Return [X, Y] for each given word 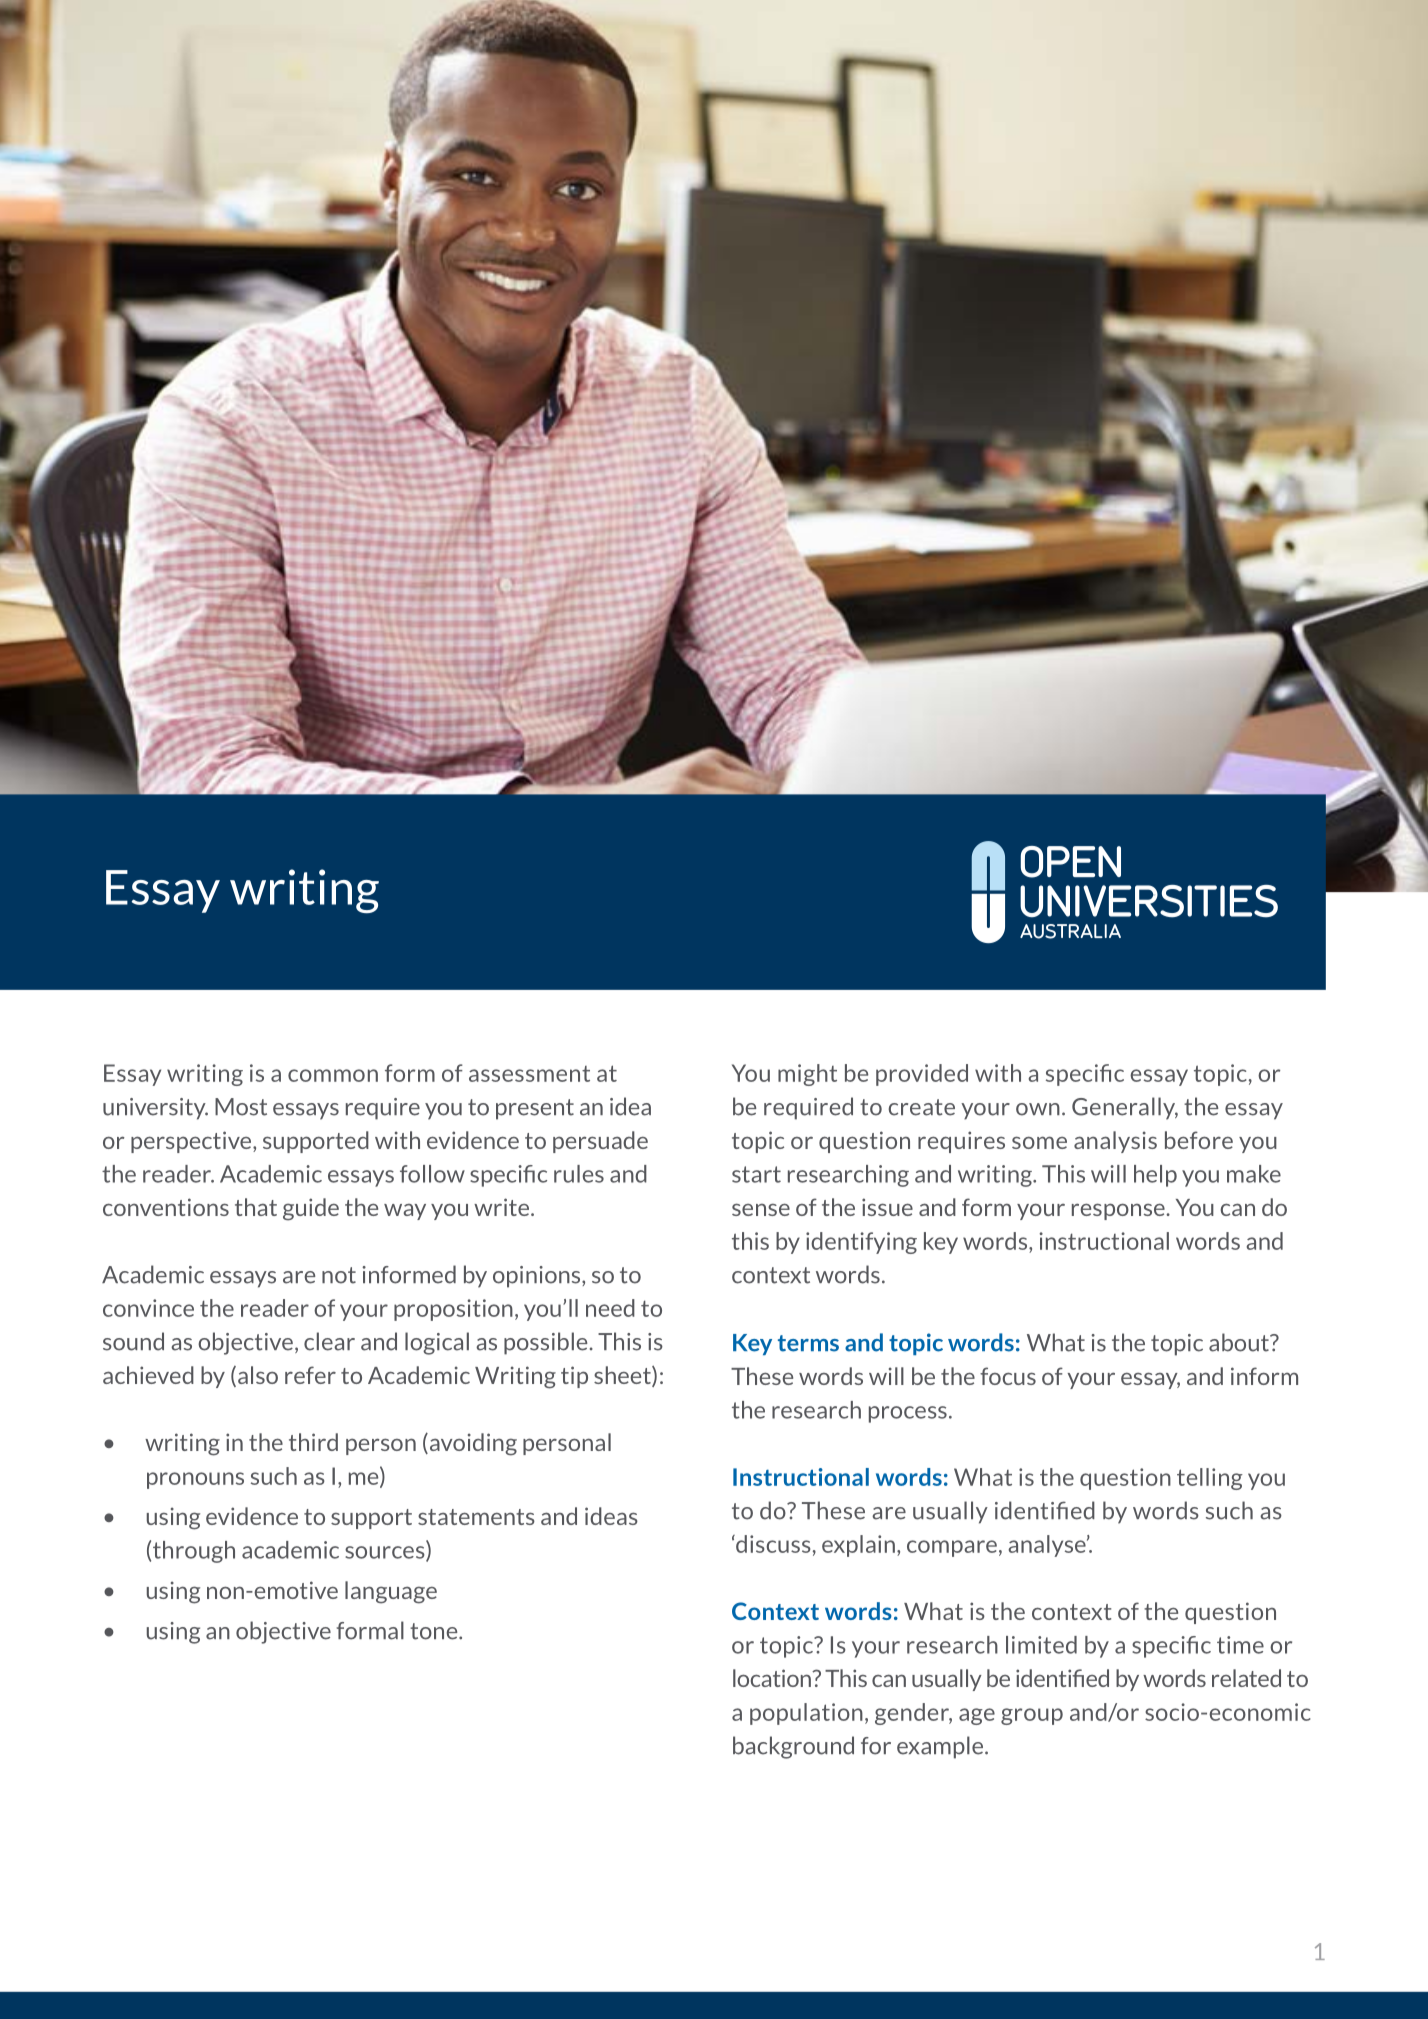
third [313, 1442]
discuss [772, 1544]
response [1119, 1211]
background [793, 1747]
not [339, 1275]
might [807, 1075]
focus [1008, 1376]
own [1038, 1109]
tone [435, 1631]
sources [386, 1553]
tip [574, 1377]
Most [241, 1107]
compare [952, 1548]
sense [761, 1209]
